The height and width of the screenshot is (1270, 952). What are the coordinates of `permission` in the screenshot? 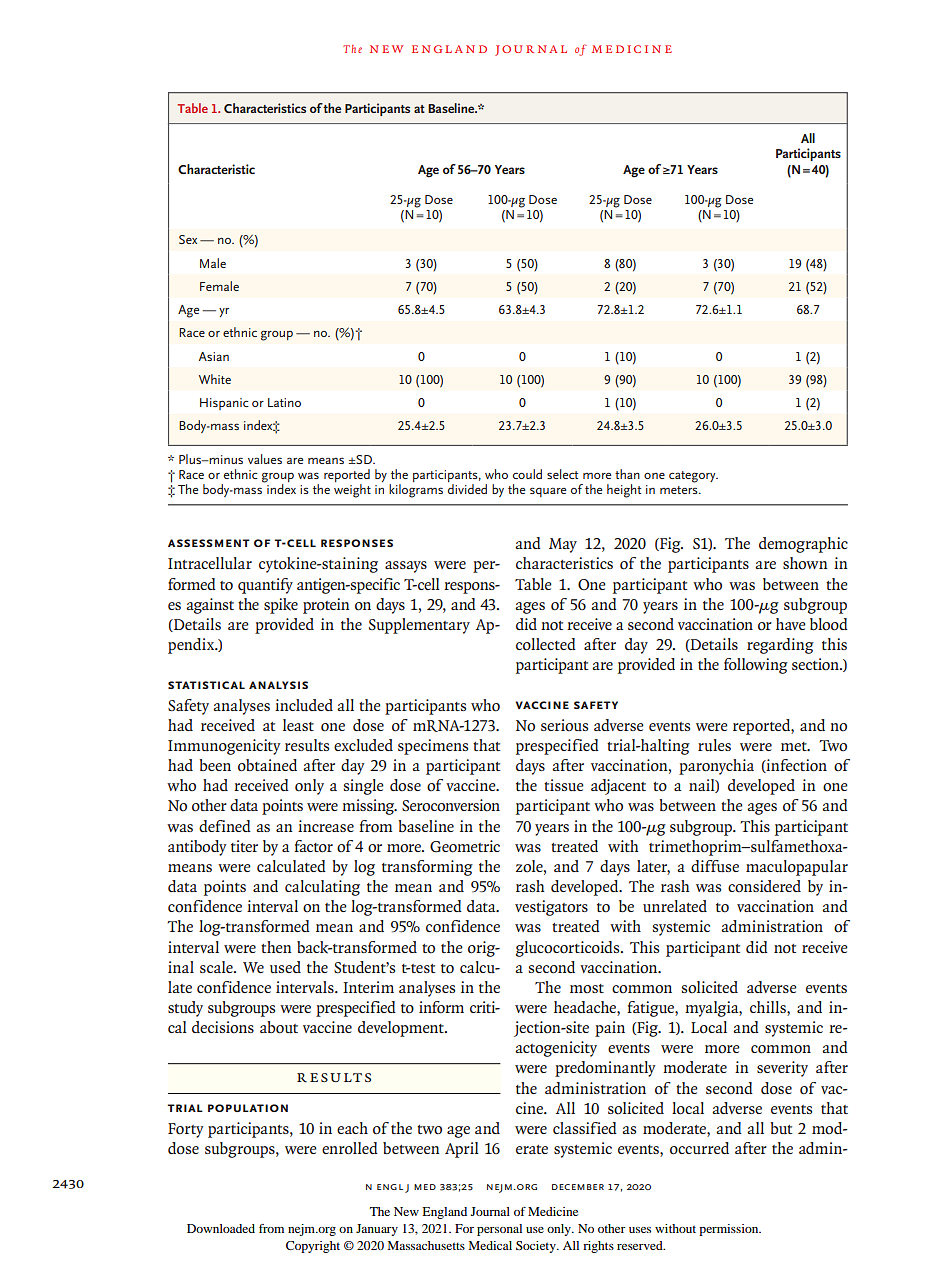 It's located at (730, 1230).
